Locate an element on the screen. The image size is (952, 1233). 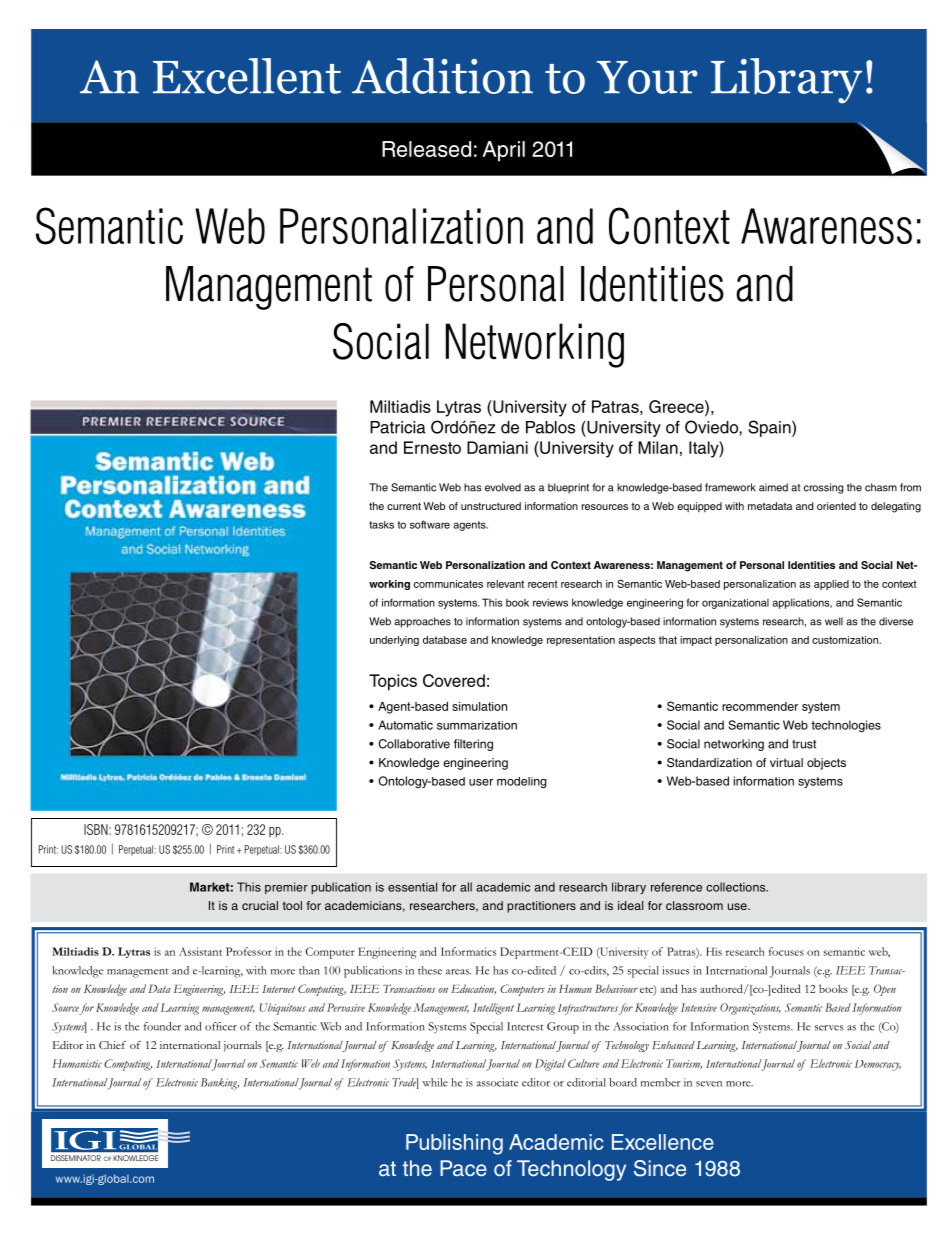
all is located at coordinates (466, 887).
